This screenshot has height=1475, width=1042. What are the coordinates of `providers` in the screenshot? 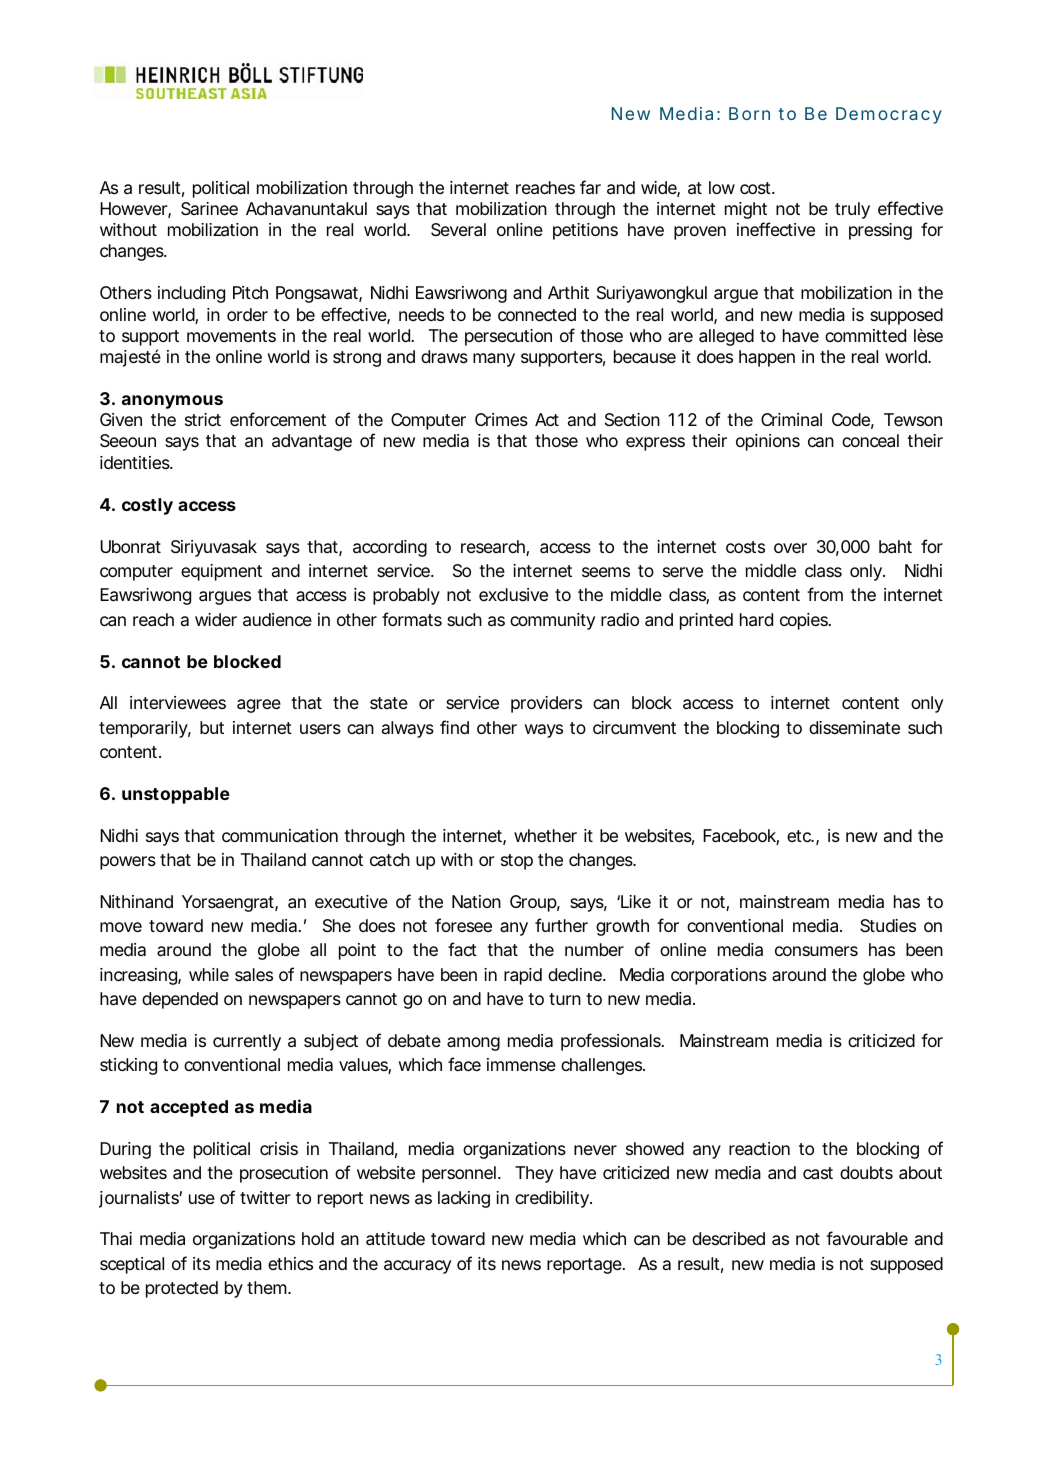 It's located at (546, 704).
